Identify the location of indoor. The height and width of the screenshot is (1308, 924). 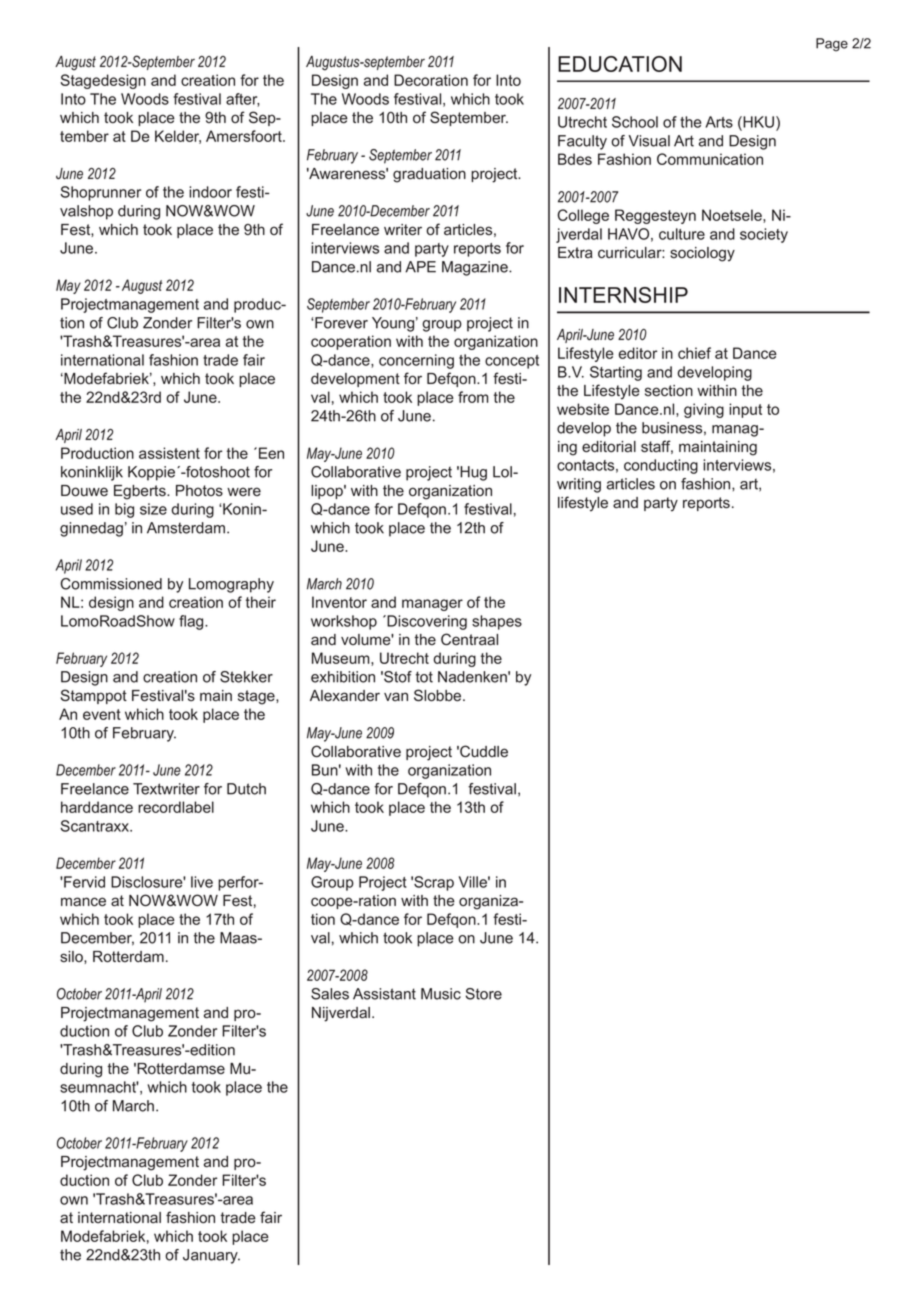
(210, 192).
